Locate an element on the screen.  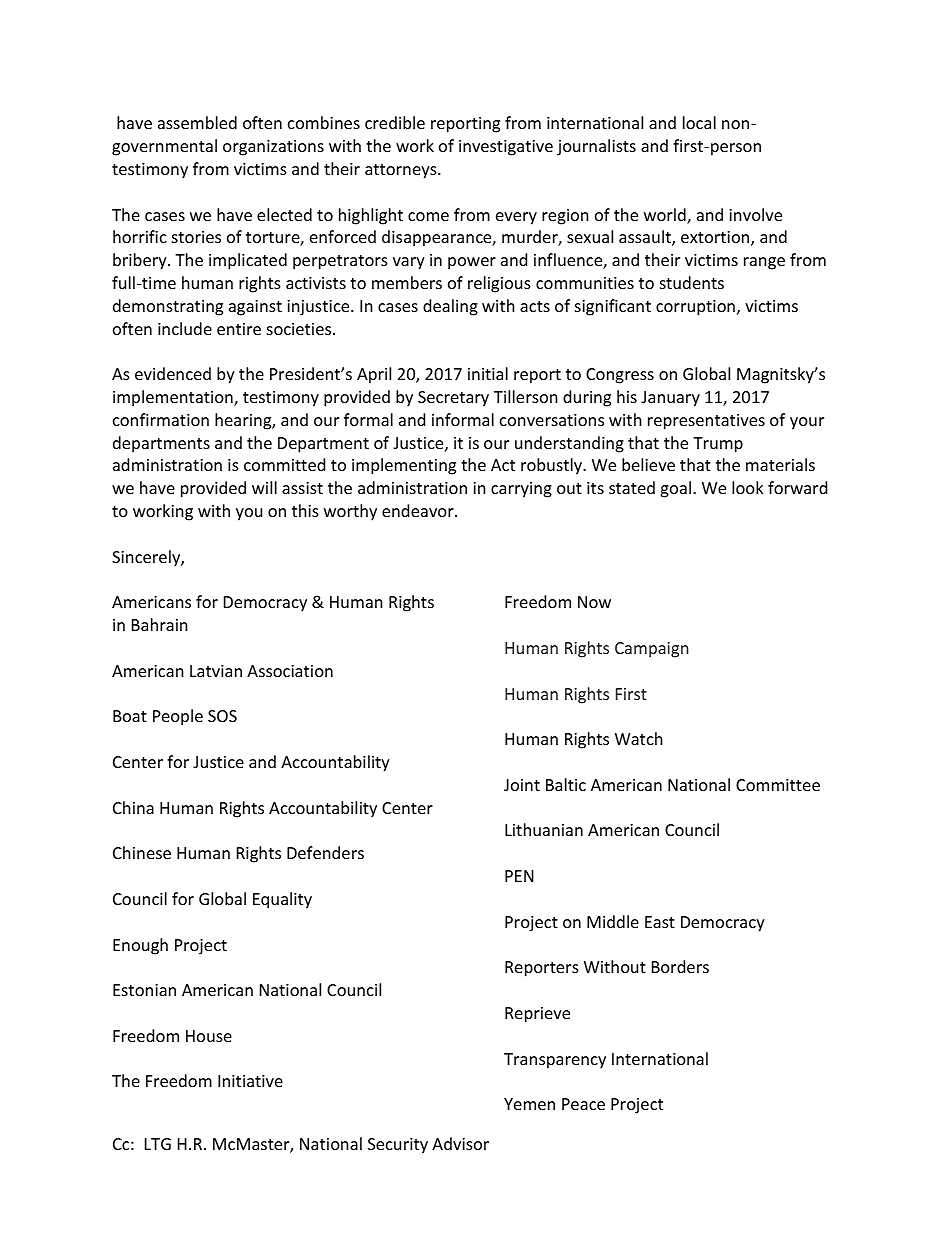
Now is located at coordinates (594, 602).
